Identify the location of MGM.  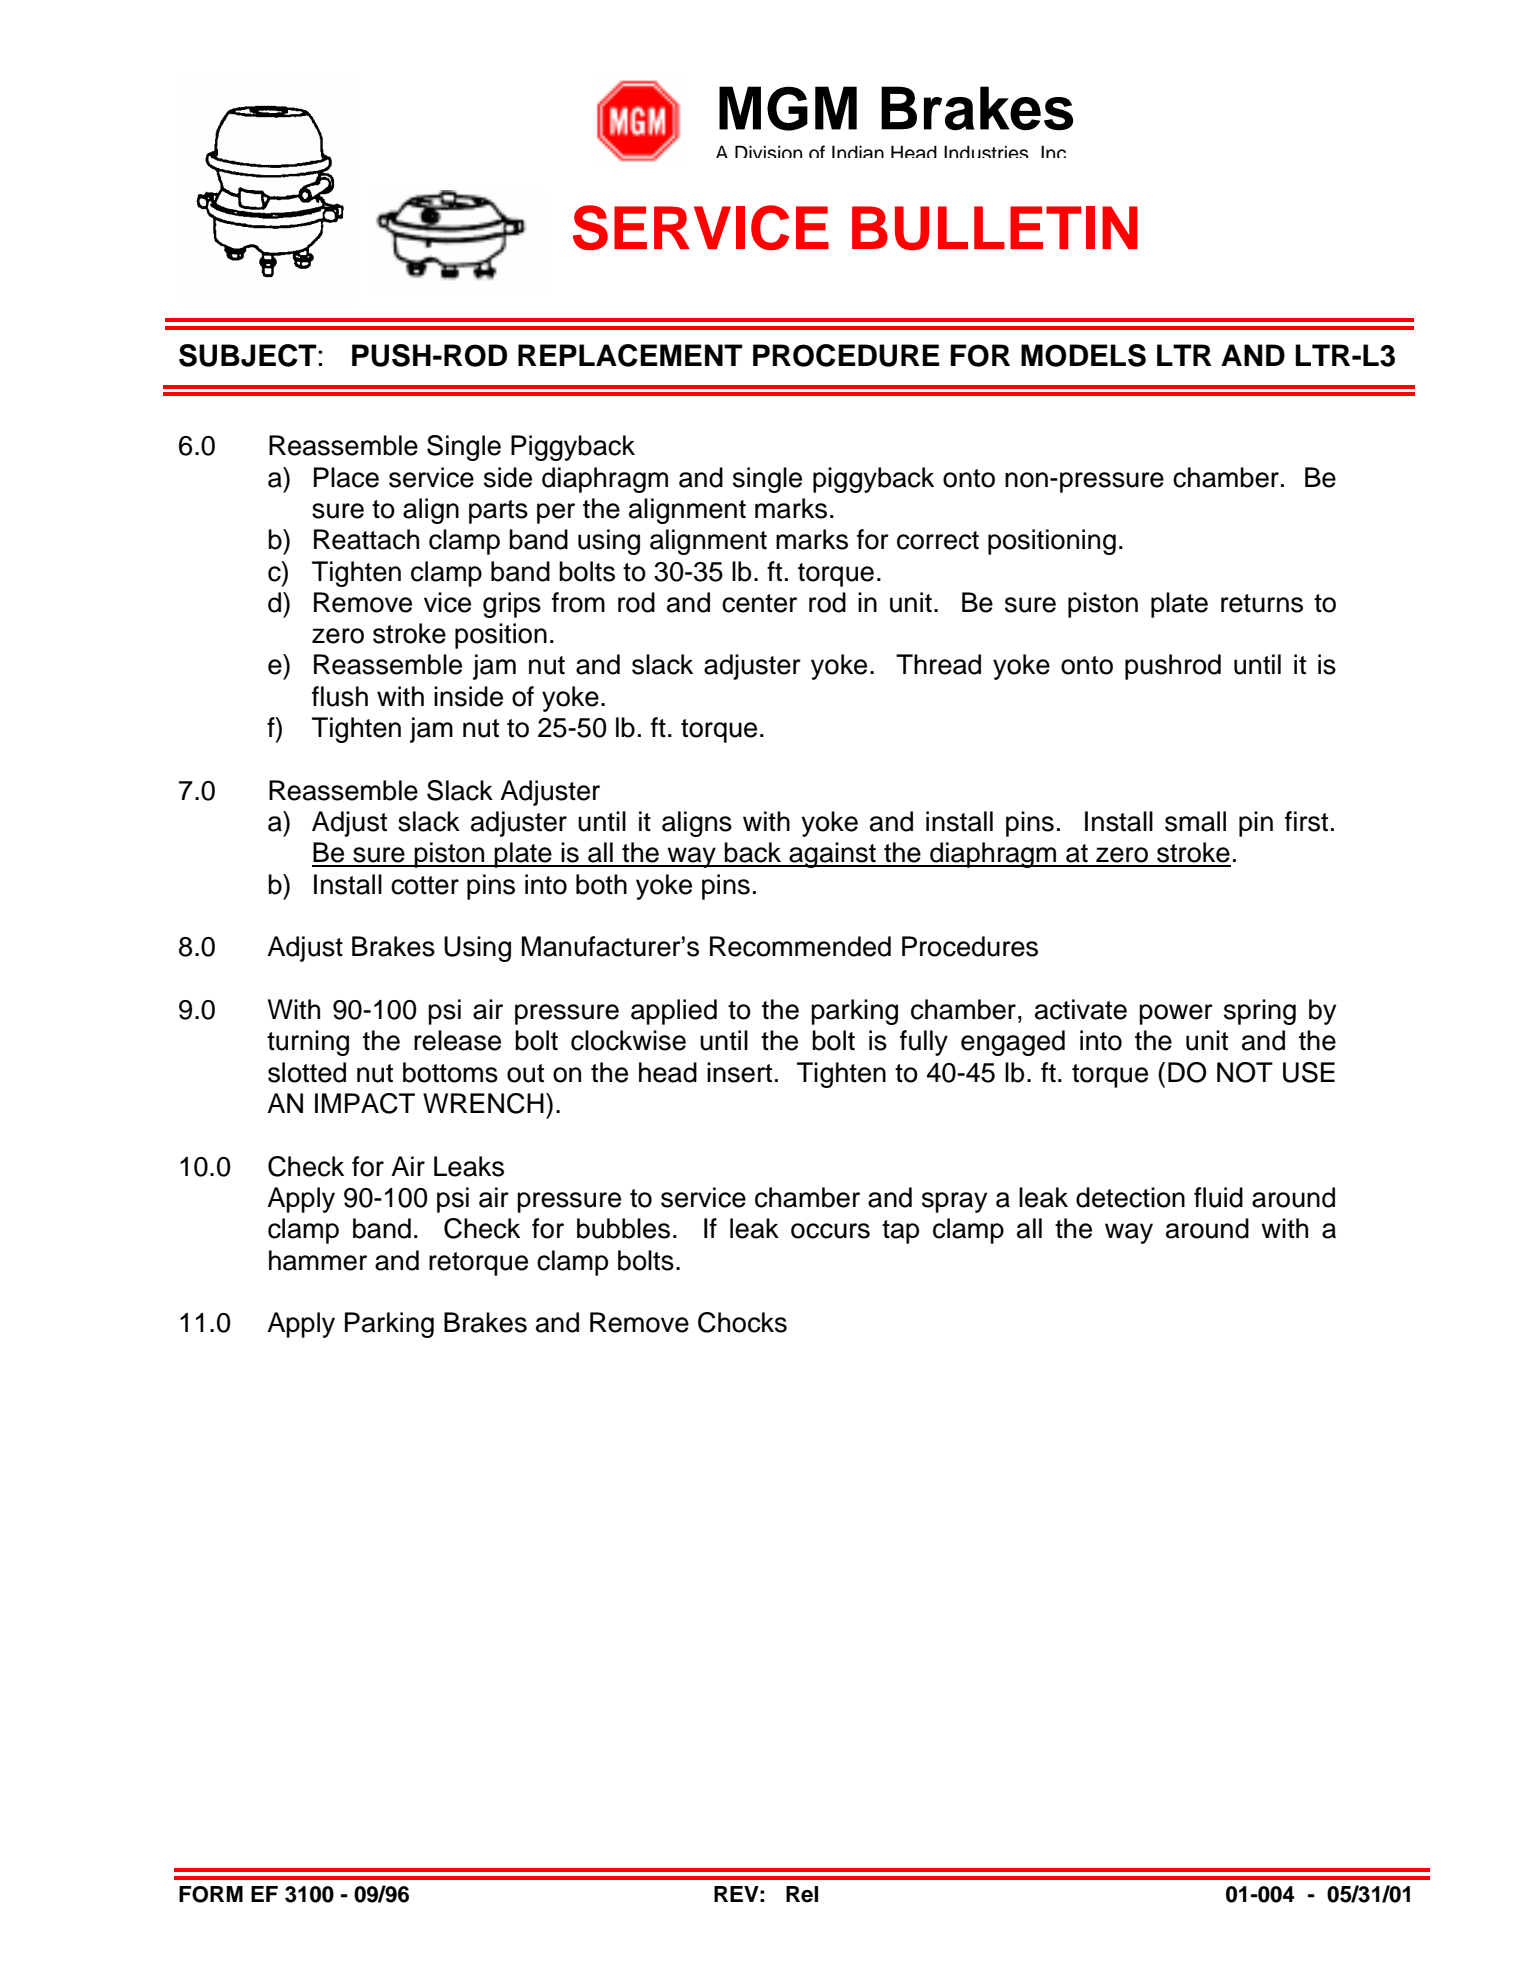
(788, 108).
